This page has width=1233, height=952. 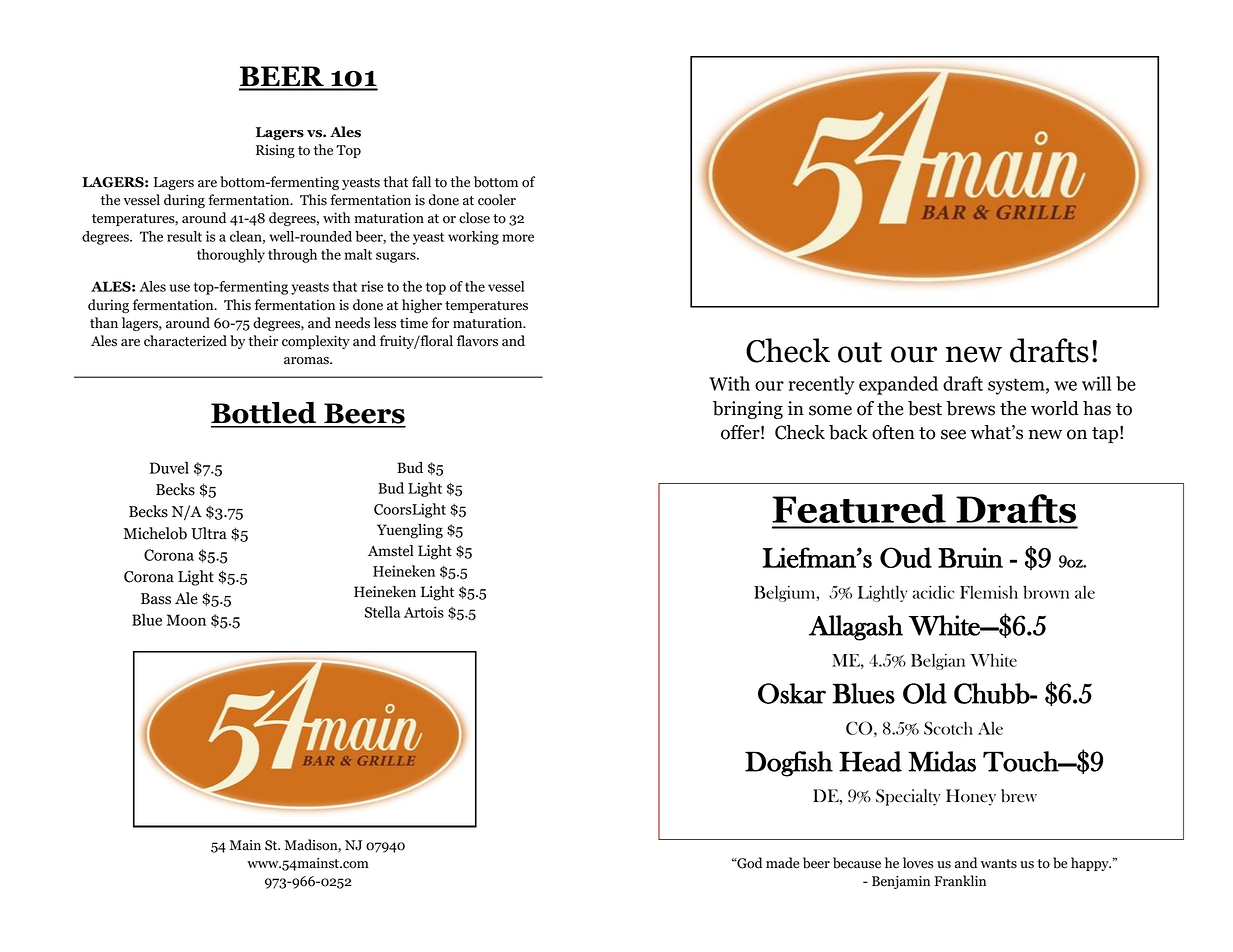 What do you see at coordinates (792, 693) in the page?
I see `Oskar` at bounding box center [792, 693].
